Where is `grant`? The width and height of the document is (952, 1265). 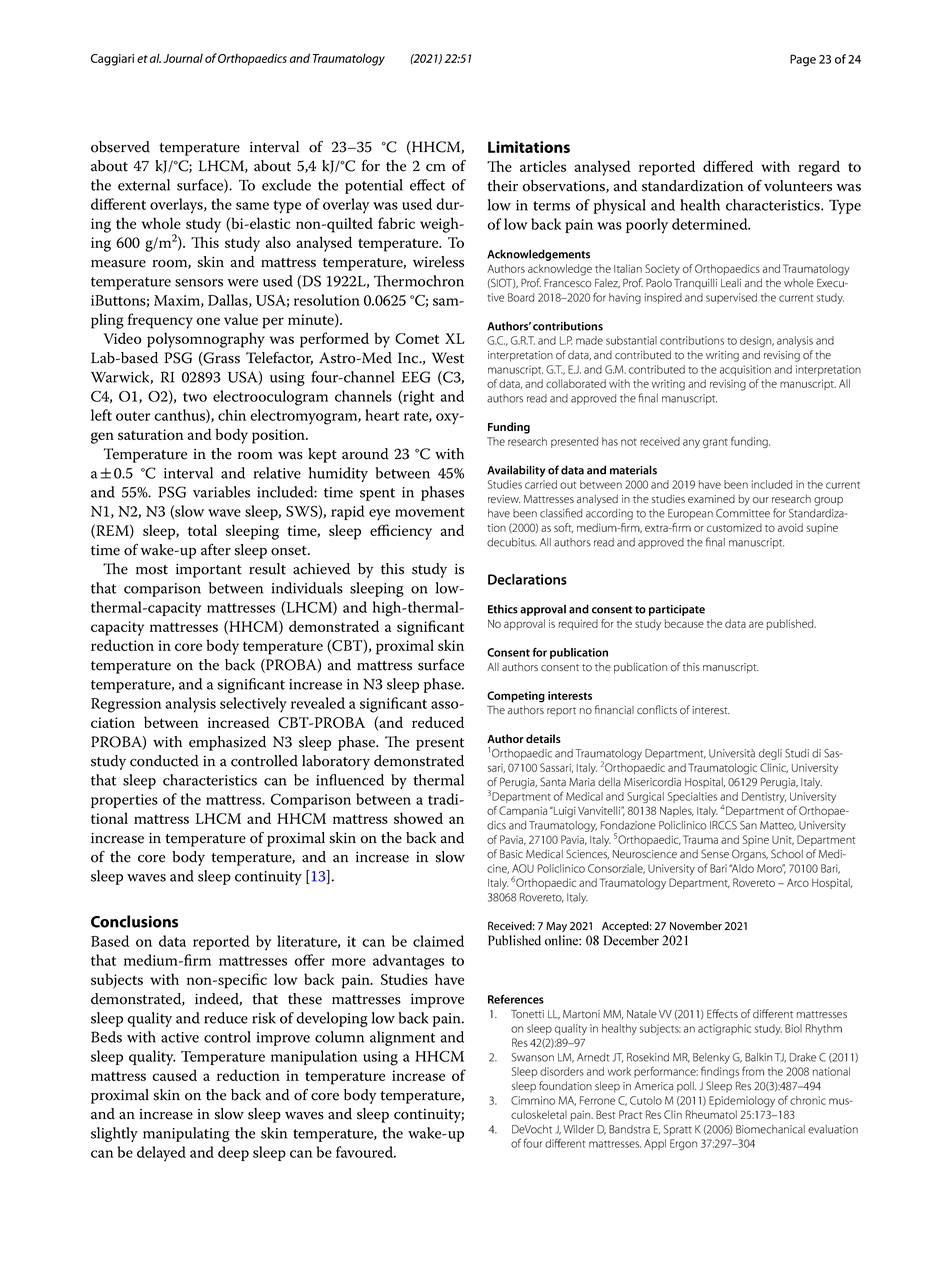 grant is located at coordinates (715, 443).
